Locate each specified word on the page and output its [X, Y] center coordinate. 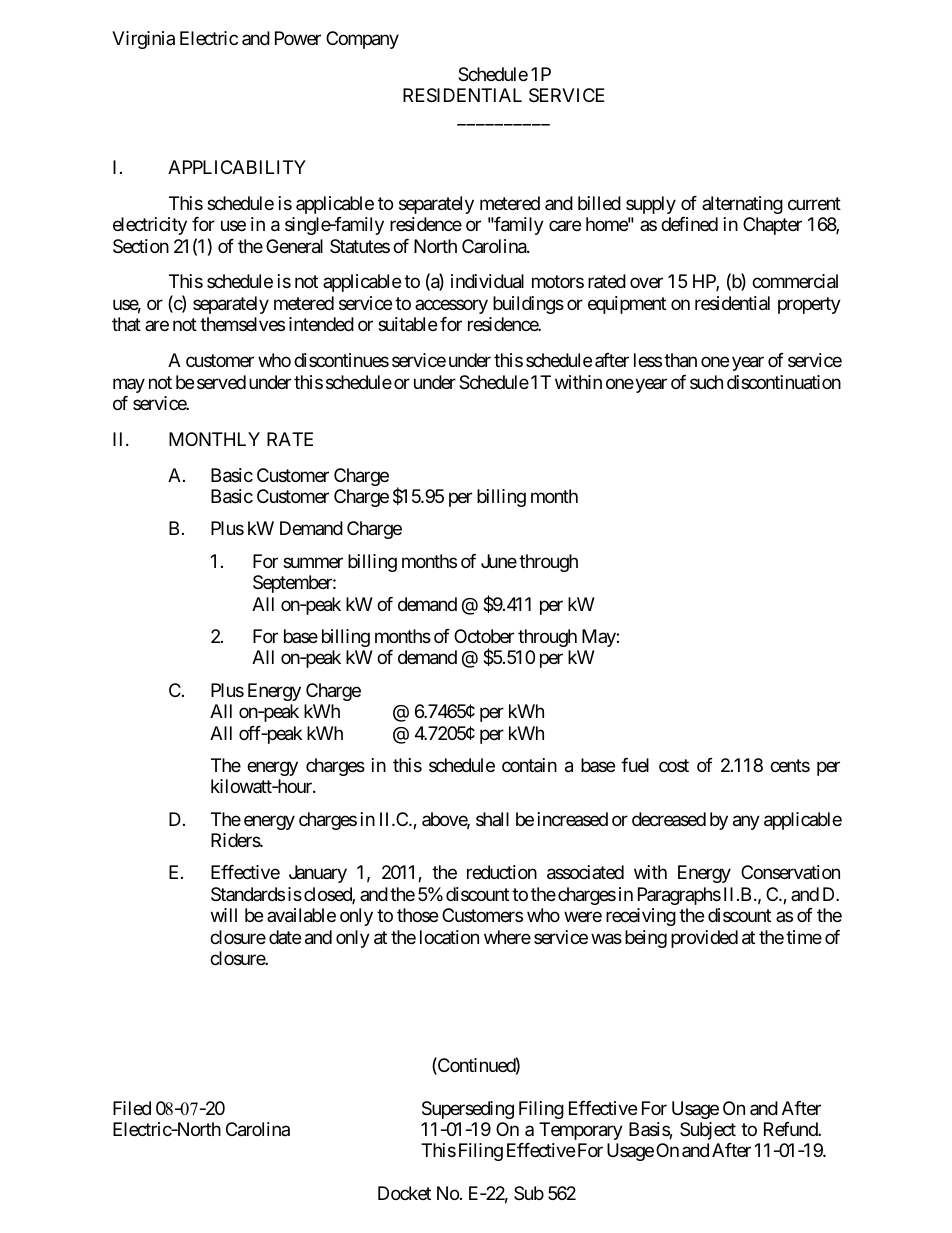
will [224, 915]
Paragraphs [679, 896]
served [221, 382]
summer [313, 562]
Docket [404, 1193]
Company [362, 40]
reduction [502, 872]
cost [674, 765]
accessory [451, 306]
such [706, 382]
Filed [132, 1108]
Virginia [143, 40]
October [484, 636]
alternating [742, 205]
